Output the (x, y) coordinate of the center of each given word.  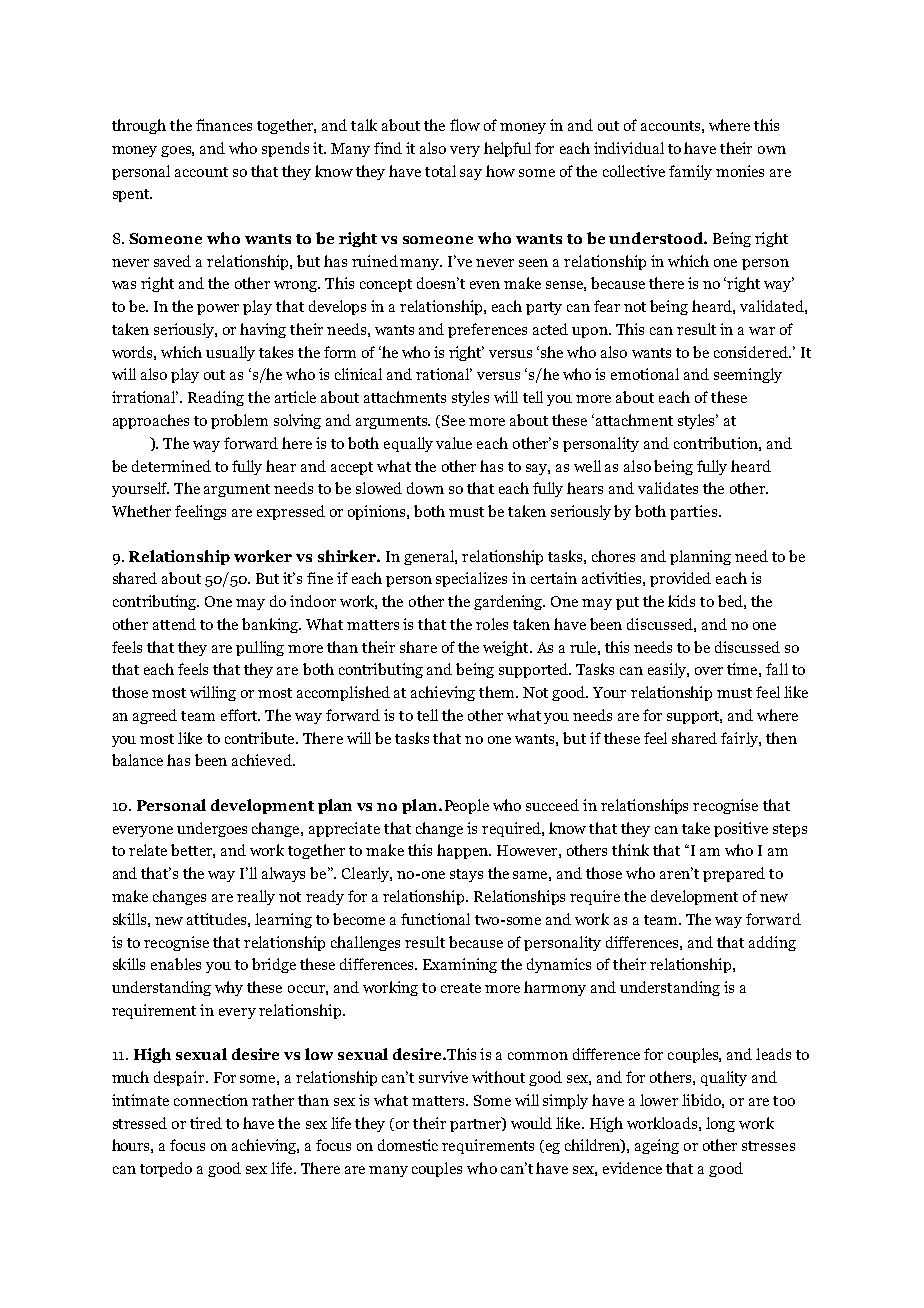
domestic (408, 1145)
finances (224, 125)
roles (492, 624)
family (690, 172)
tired (206, 1123)
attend (174, 624)
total (440, 171)
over (709, 671)
